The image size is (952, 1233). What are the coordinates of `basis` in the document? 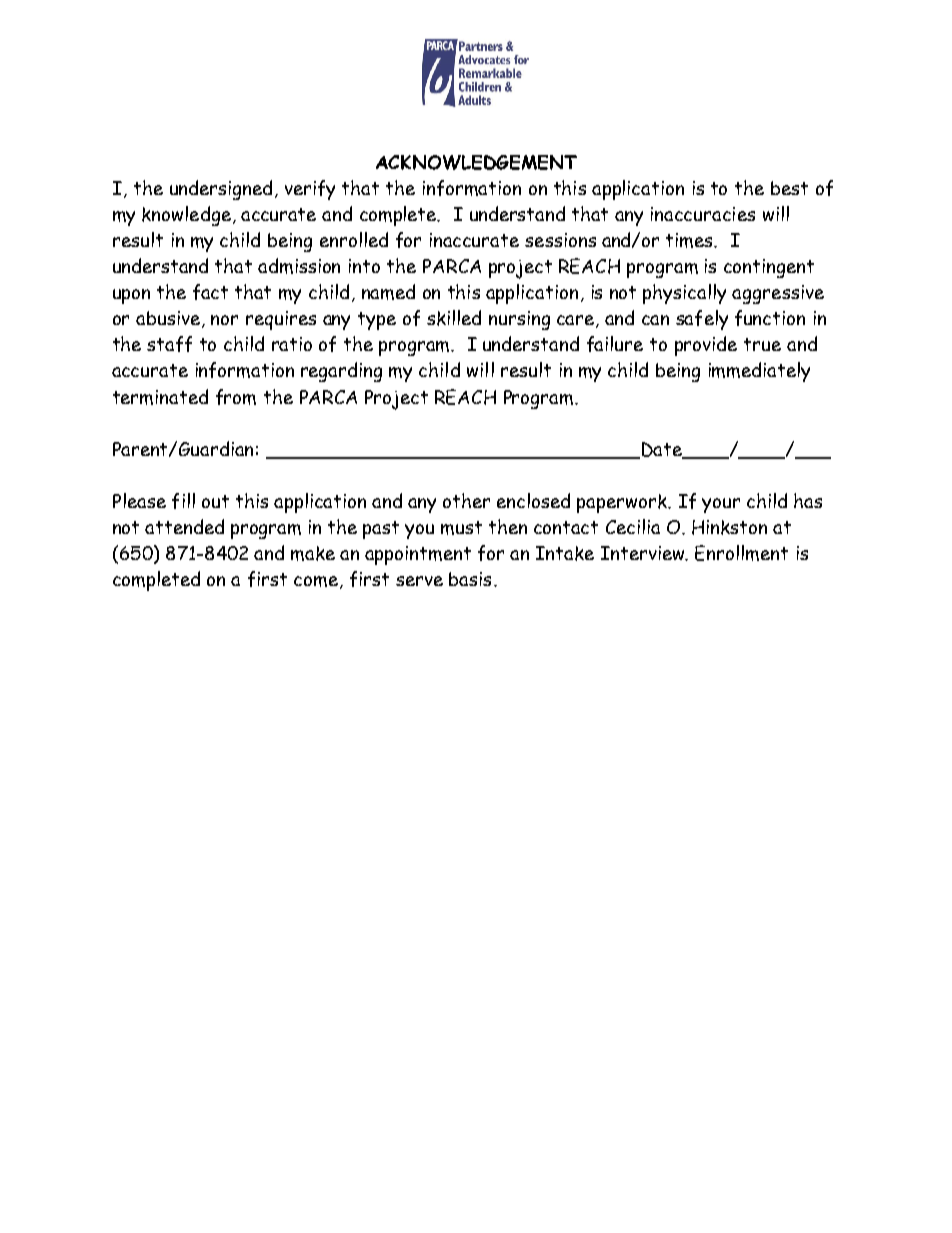 It's located at (470, 579).
